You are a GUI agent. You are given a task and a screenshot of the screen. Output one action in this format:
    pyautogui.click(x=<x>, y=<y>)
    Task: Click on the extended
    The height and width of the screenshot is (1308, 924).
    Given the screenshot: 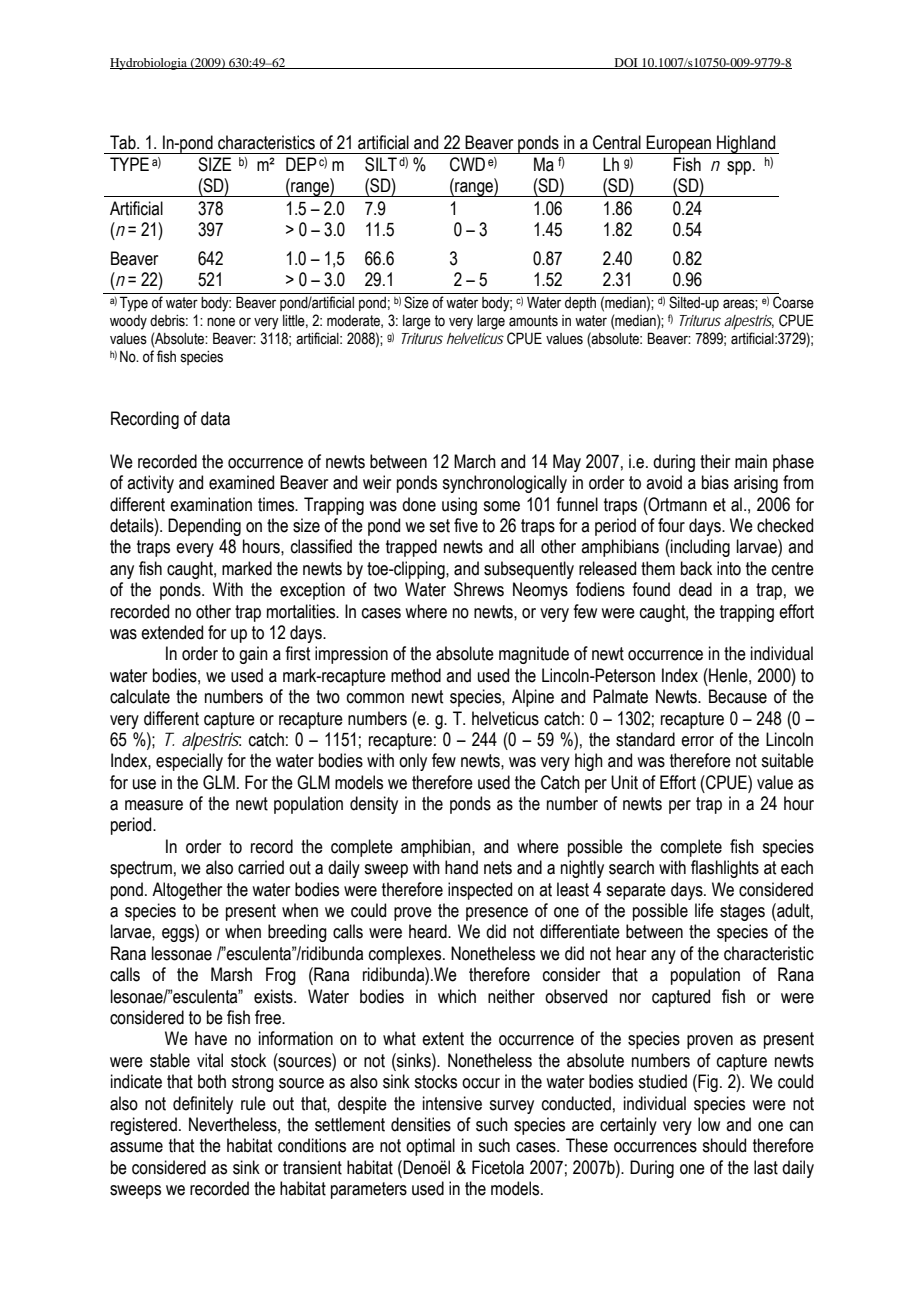 What is the action you would take?
    pyautogui.click(x=172, y=632)
